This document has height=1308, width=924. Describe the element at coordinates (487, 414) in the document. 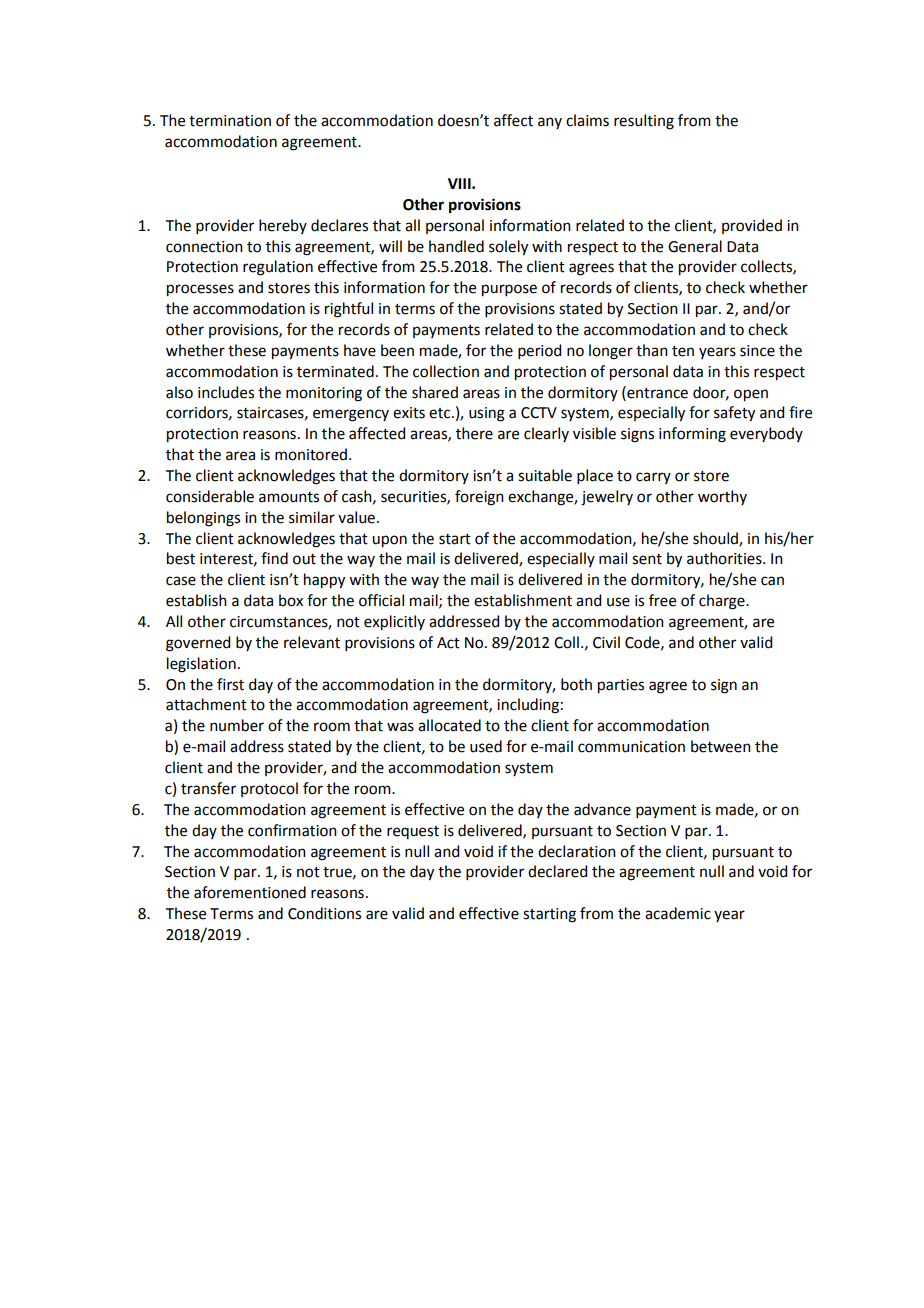

I see `using` at that location.
